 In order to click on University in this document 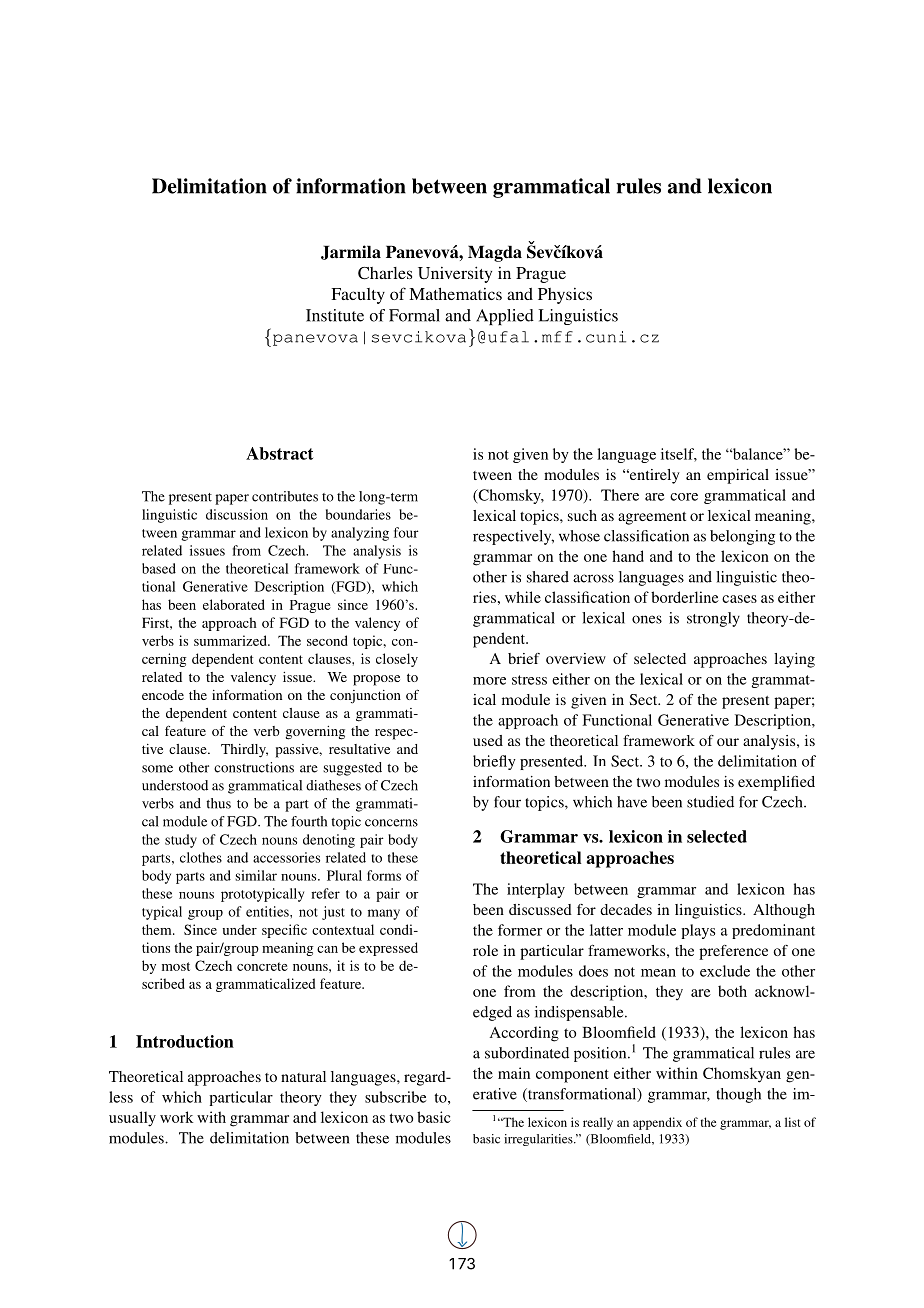, I will do `click(455, 274)`.
